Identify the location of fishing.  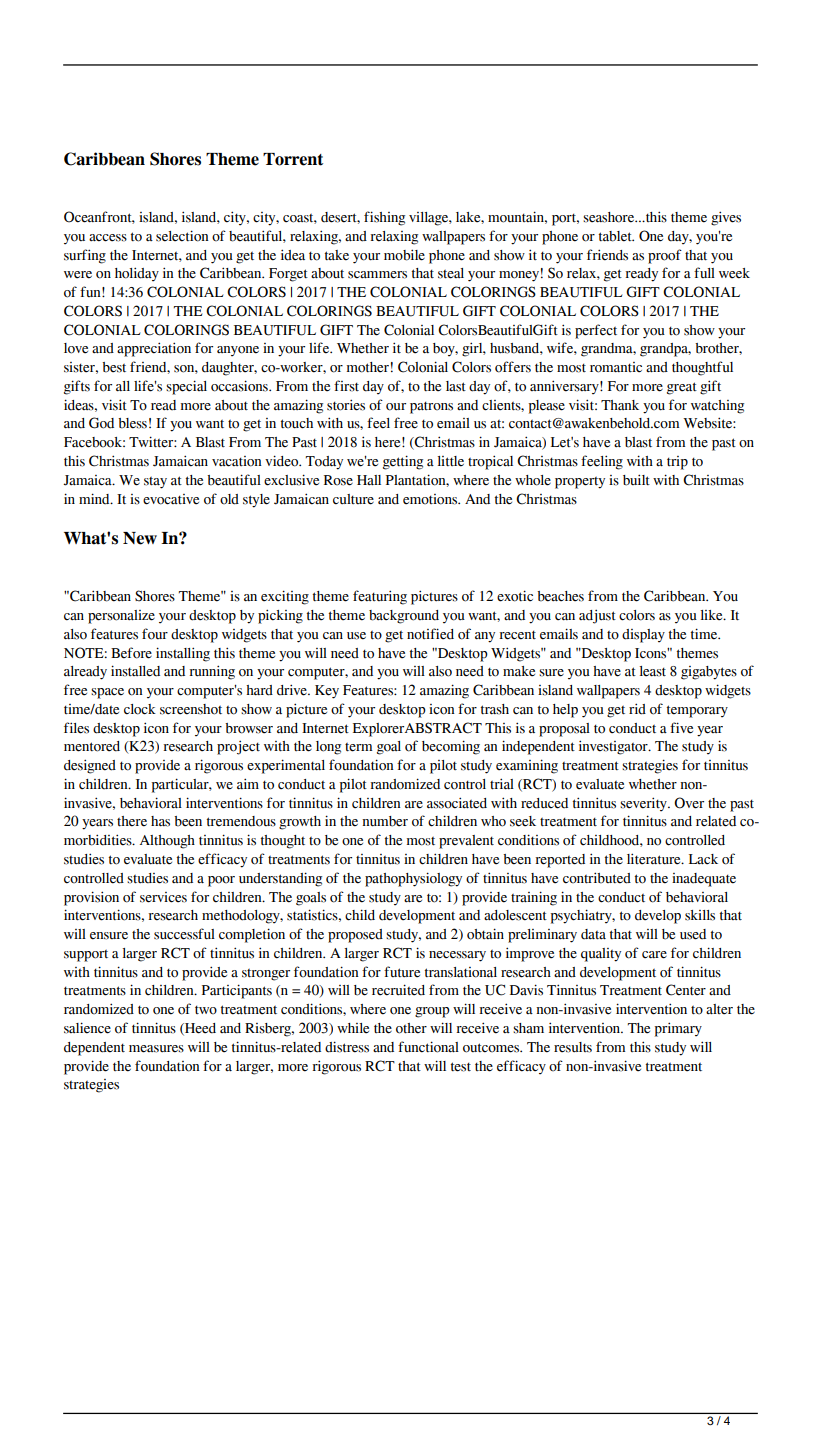
(384, 218).
